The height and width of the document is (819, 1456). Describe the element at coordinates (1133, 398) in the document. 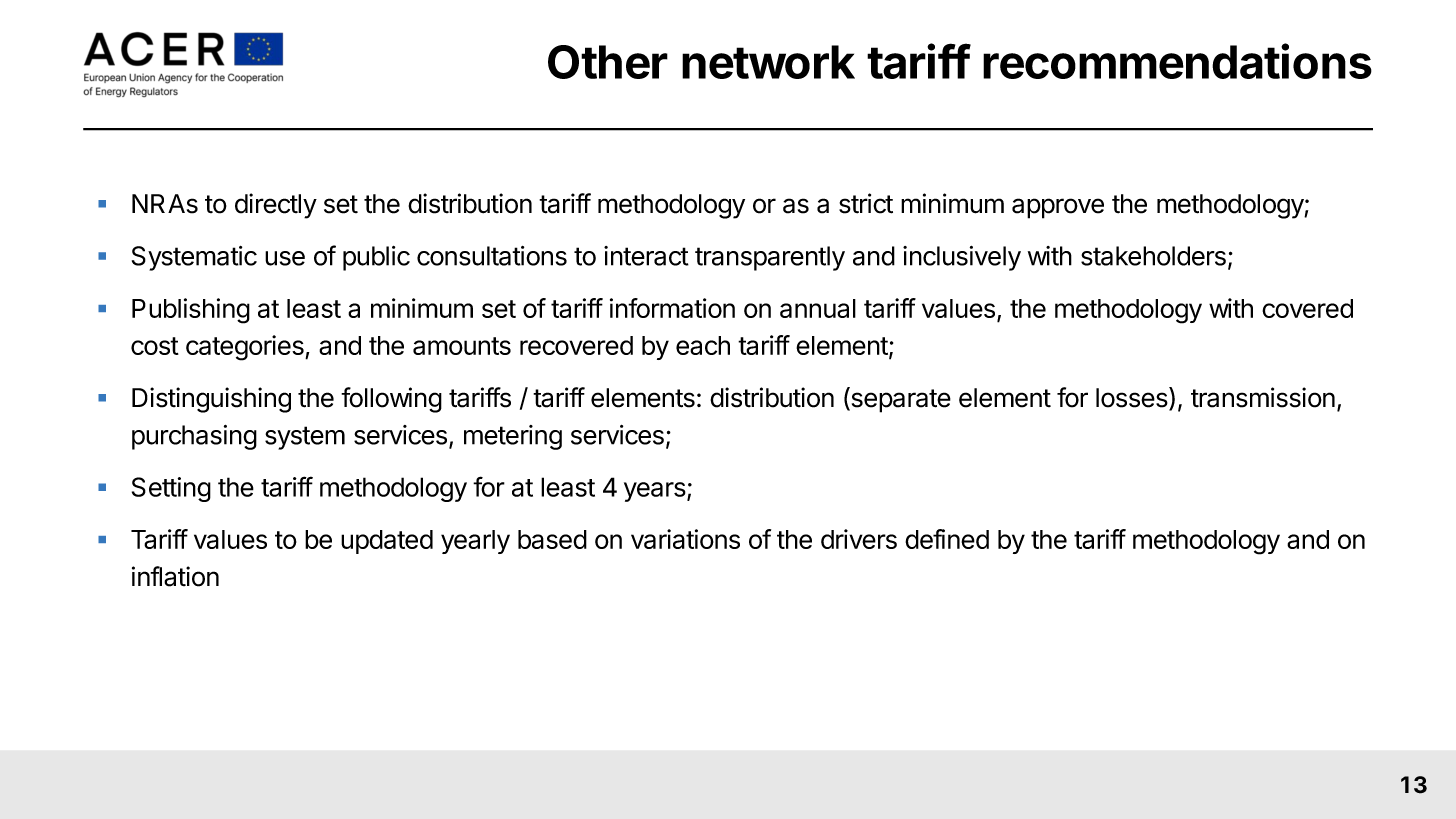

I see `losses` at that location.
